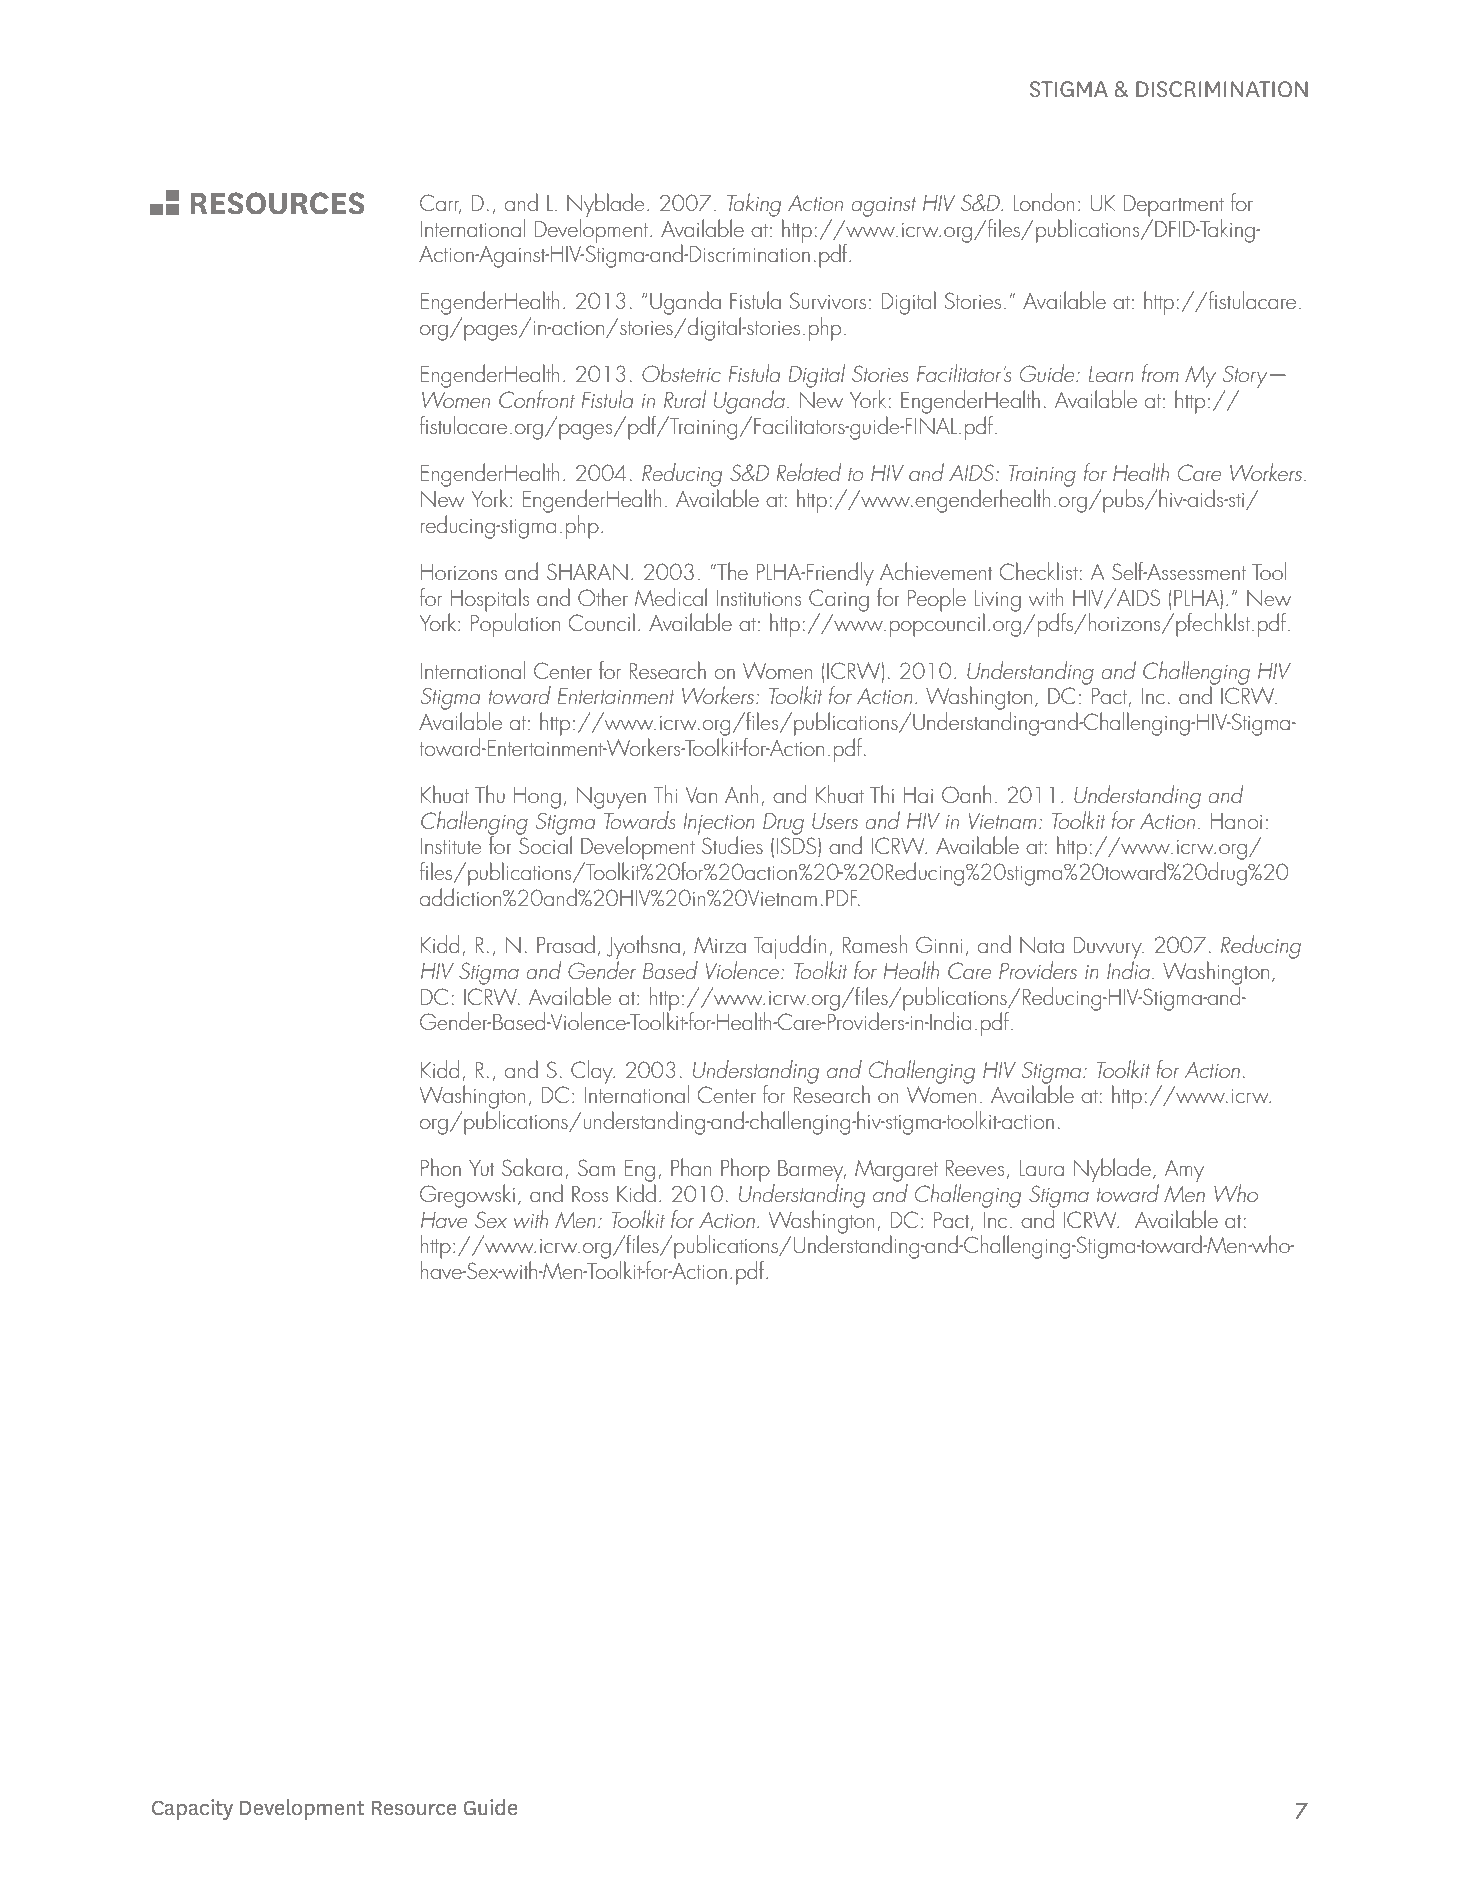 Image resolution: width=1459 pixels, height=1888 pixels. I want to click on Sam, so click(596, 1167).
